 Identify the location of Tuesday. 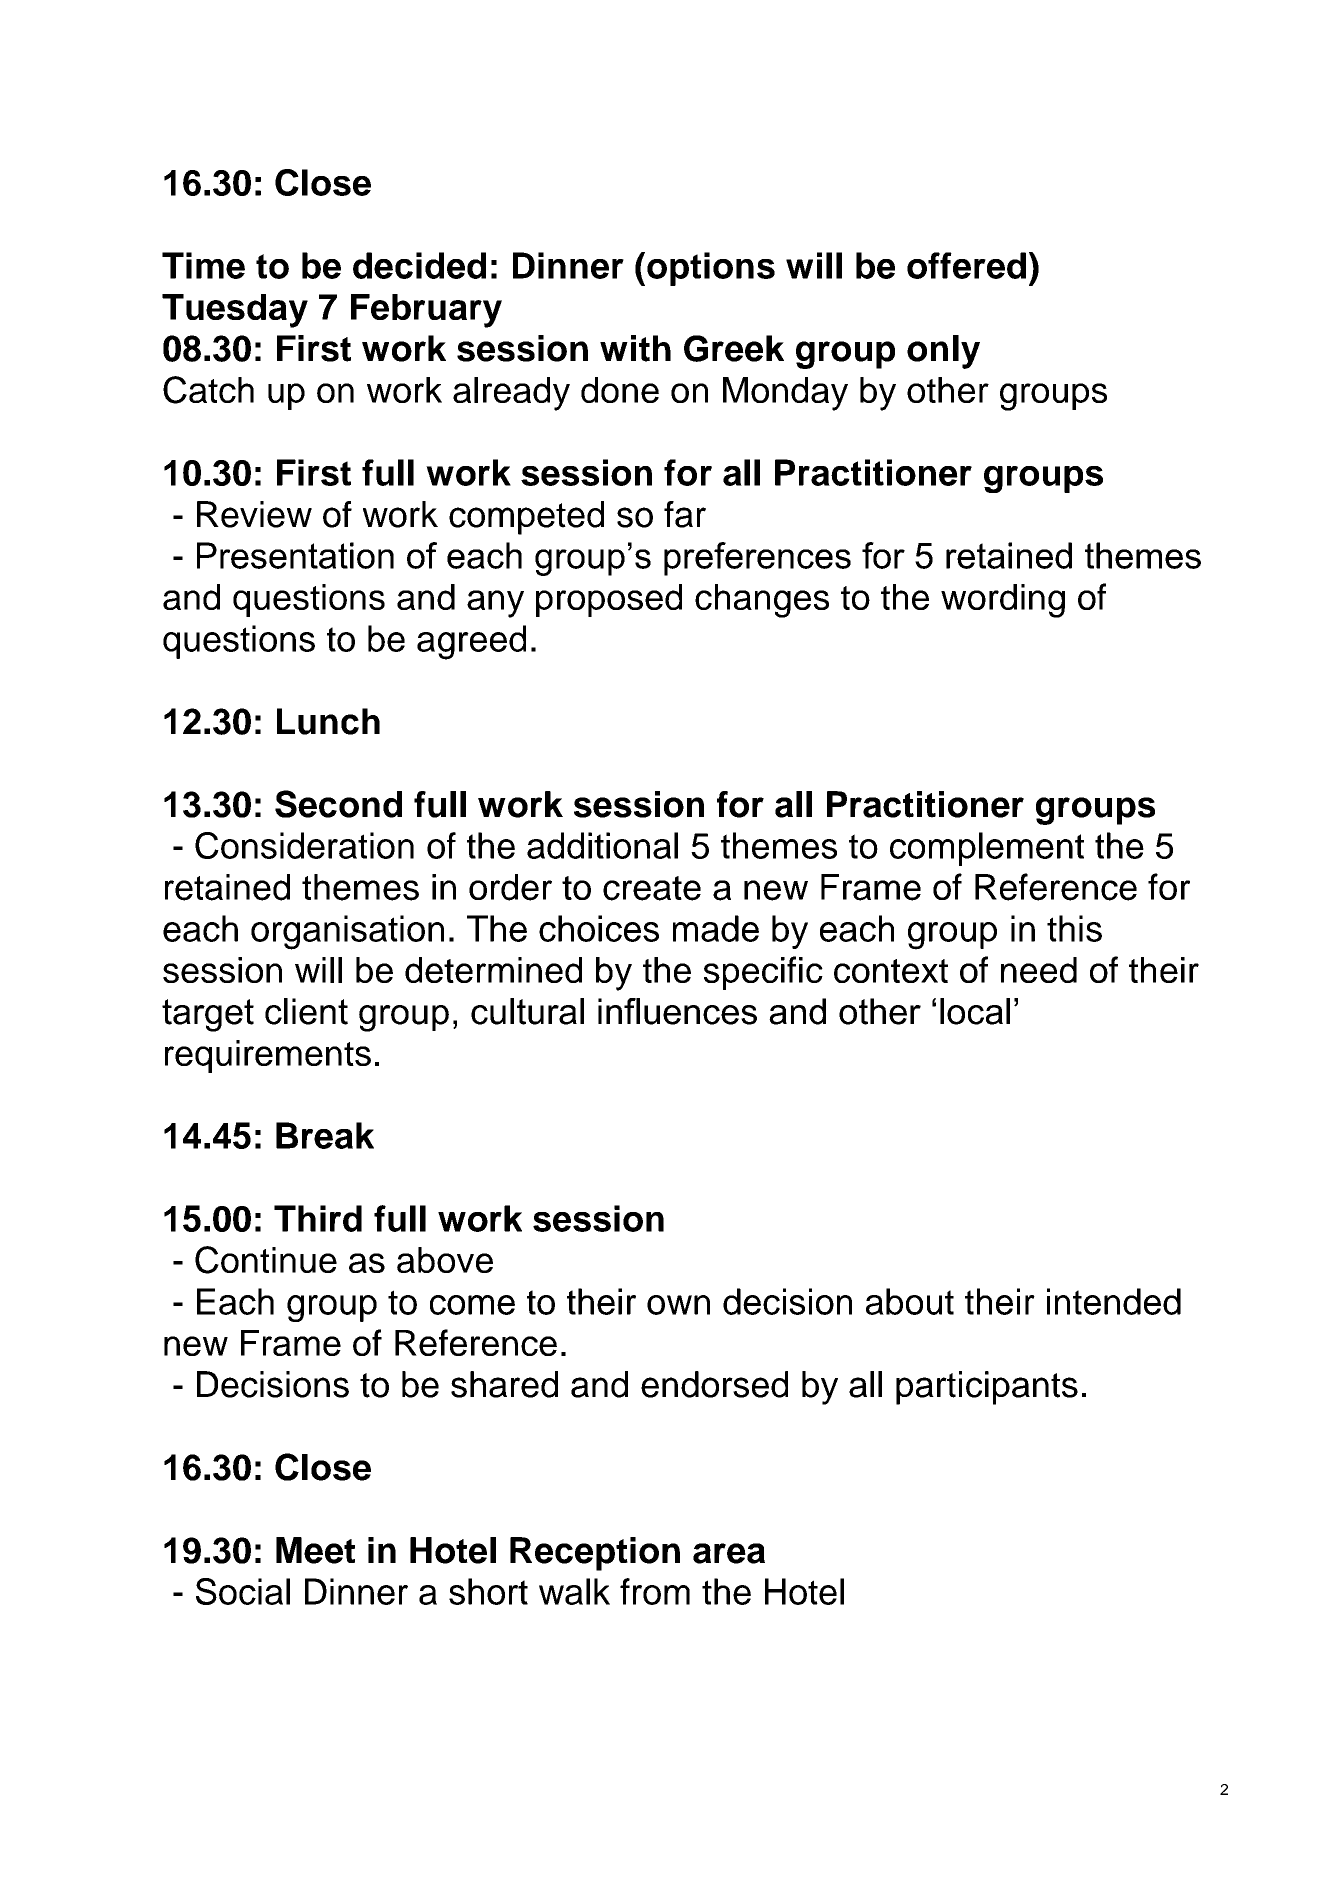
(235, 311).
